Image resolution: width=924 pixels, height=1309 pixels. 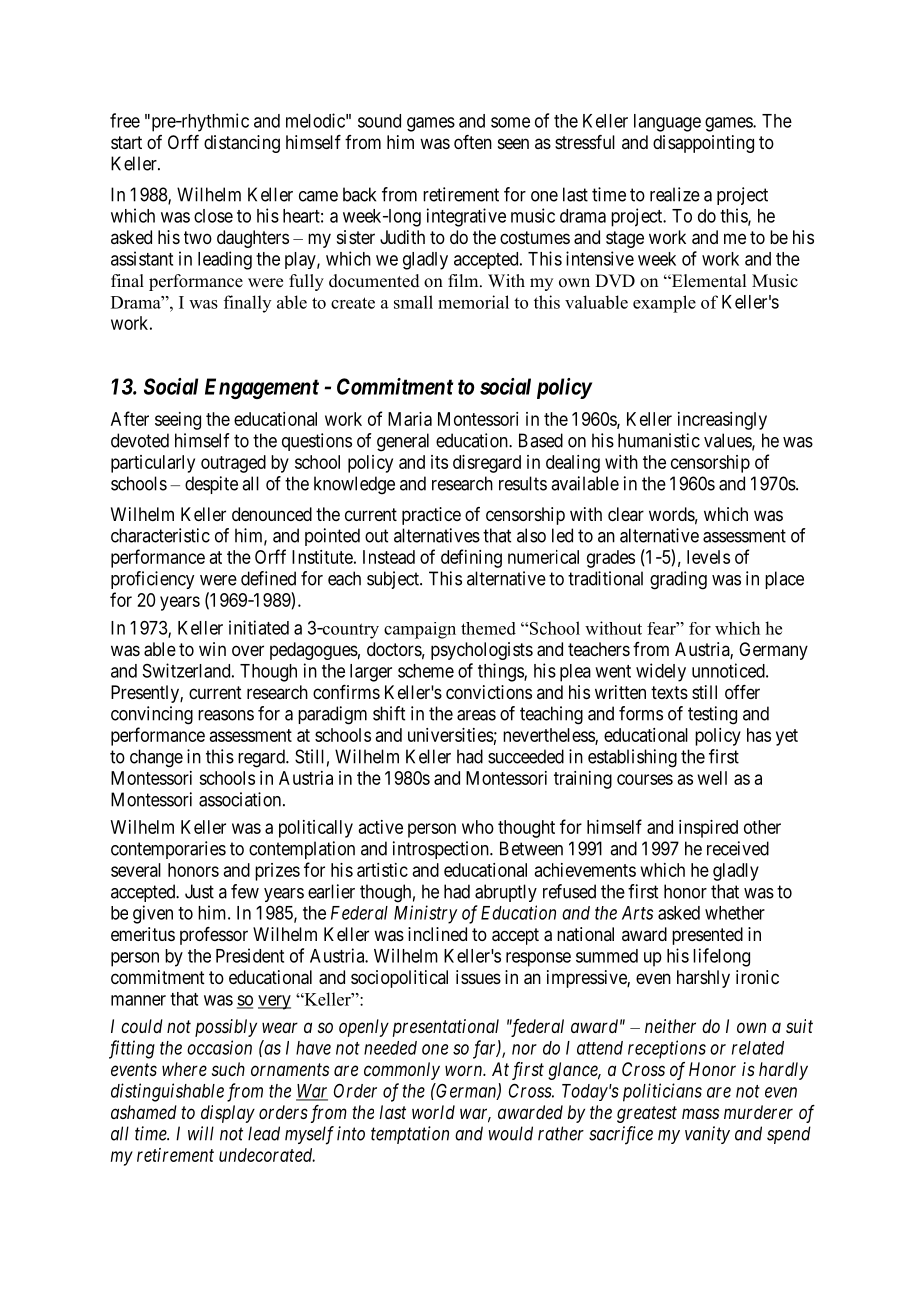 I want to click on testing, so click(x=712, y=715).
